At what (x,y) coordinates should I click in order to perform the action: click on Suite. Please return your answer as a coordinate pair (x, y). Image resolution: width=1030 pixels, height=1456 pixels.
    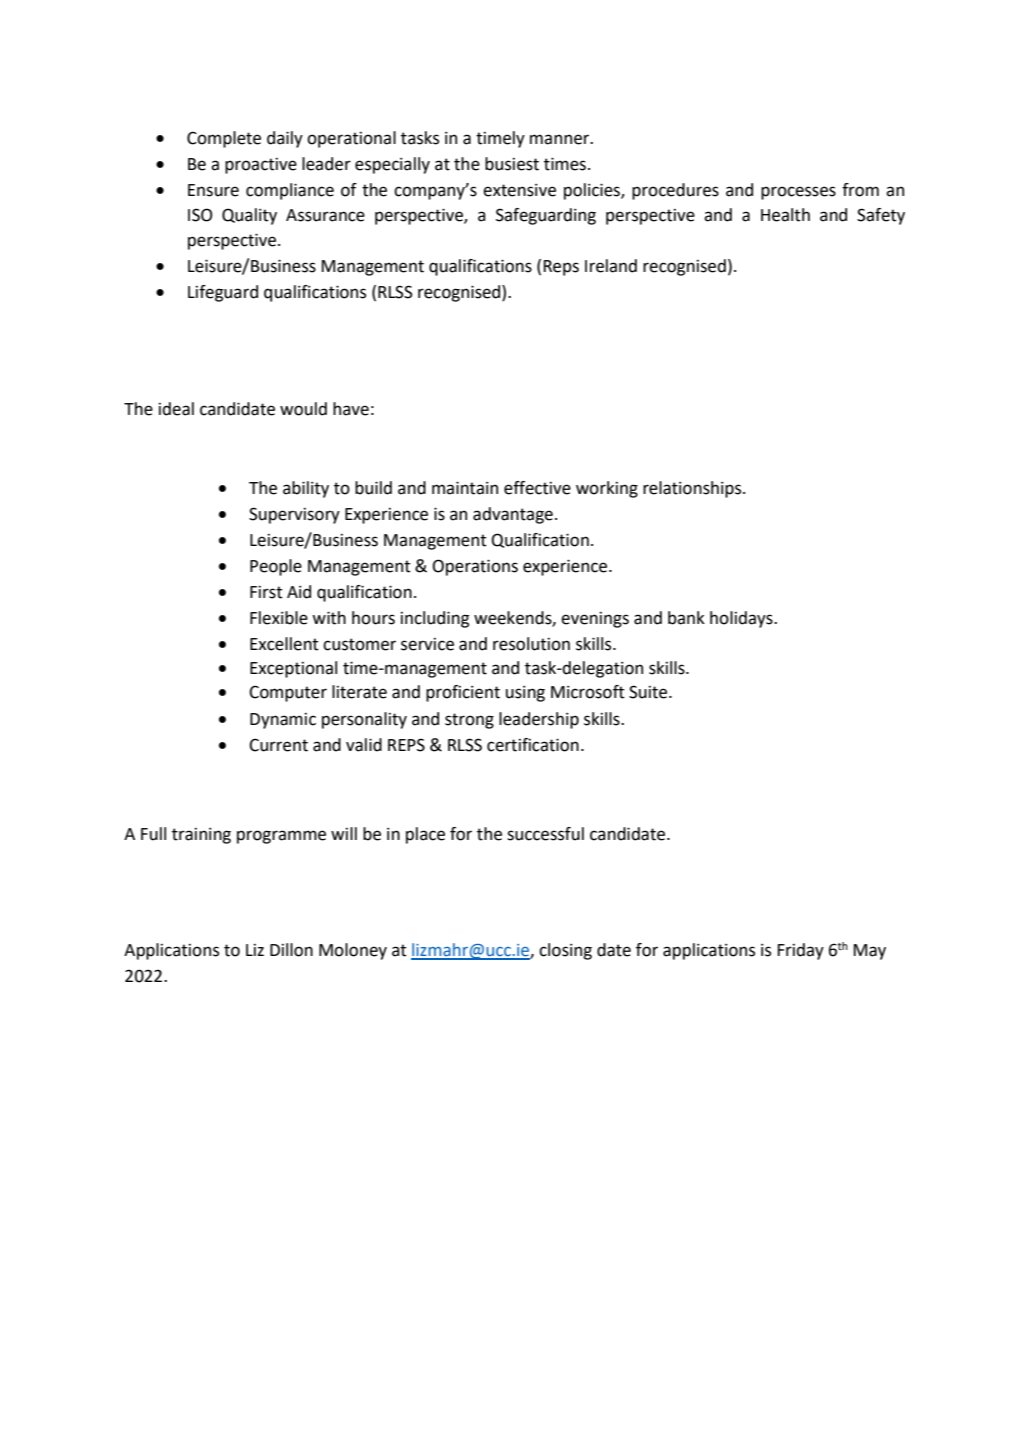
    Looking at the image, I should click on (649, 692).
